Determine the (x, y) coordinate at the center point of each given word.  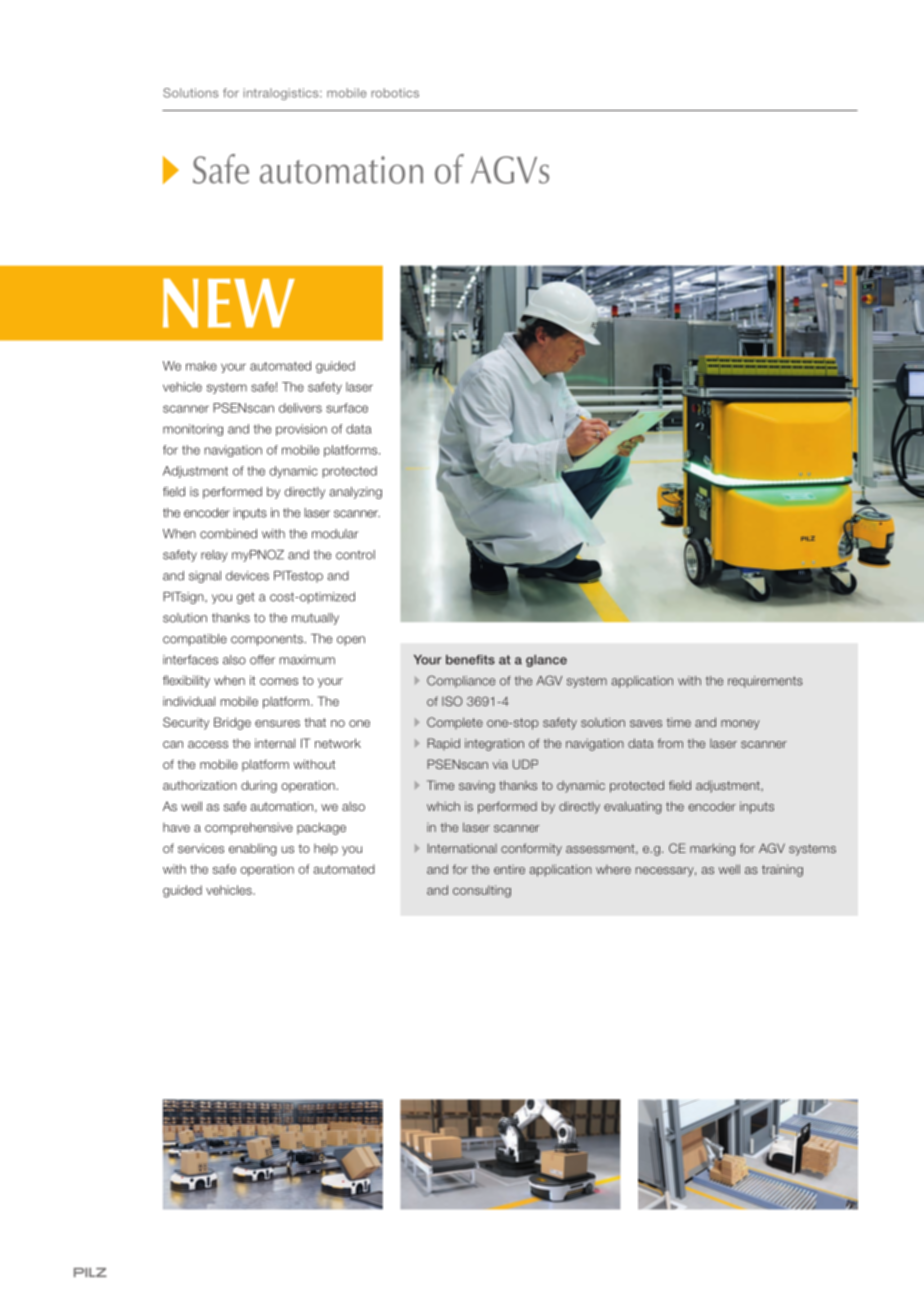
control (355, 555)
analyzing (355, 493)
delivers (300, 408)
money (740, 725)
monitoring (193, 430)
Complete (455, 723)
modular (335, 534)
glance (546, 661)
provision (301, 430)
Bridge (232, 723)
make (201, 366)
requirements (765, 682)
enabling (253, 849)
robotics (395, 93)
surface (347, 408)
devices (247, 576)
